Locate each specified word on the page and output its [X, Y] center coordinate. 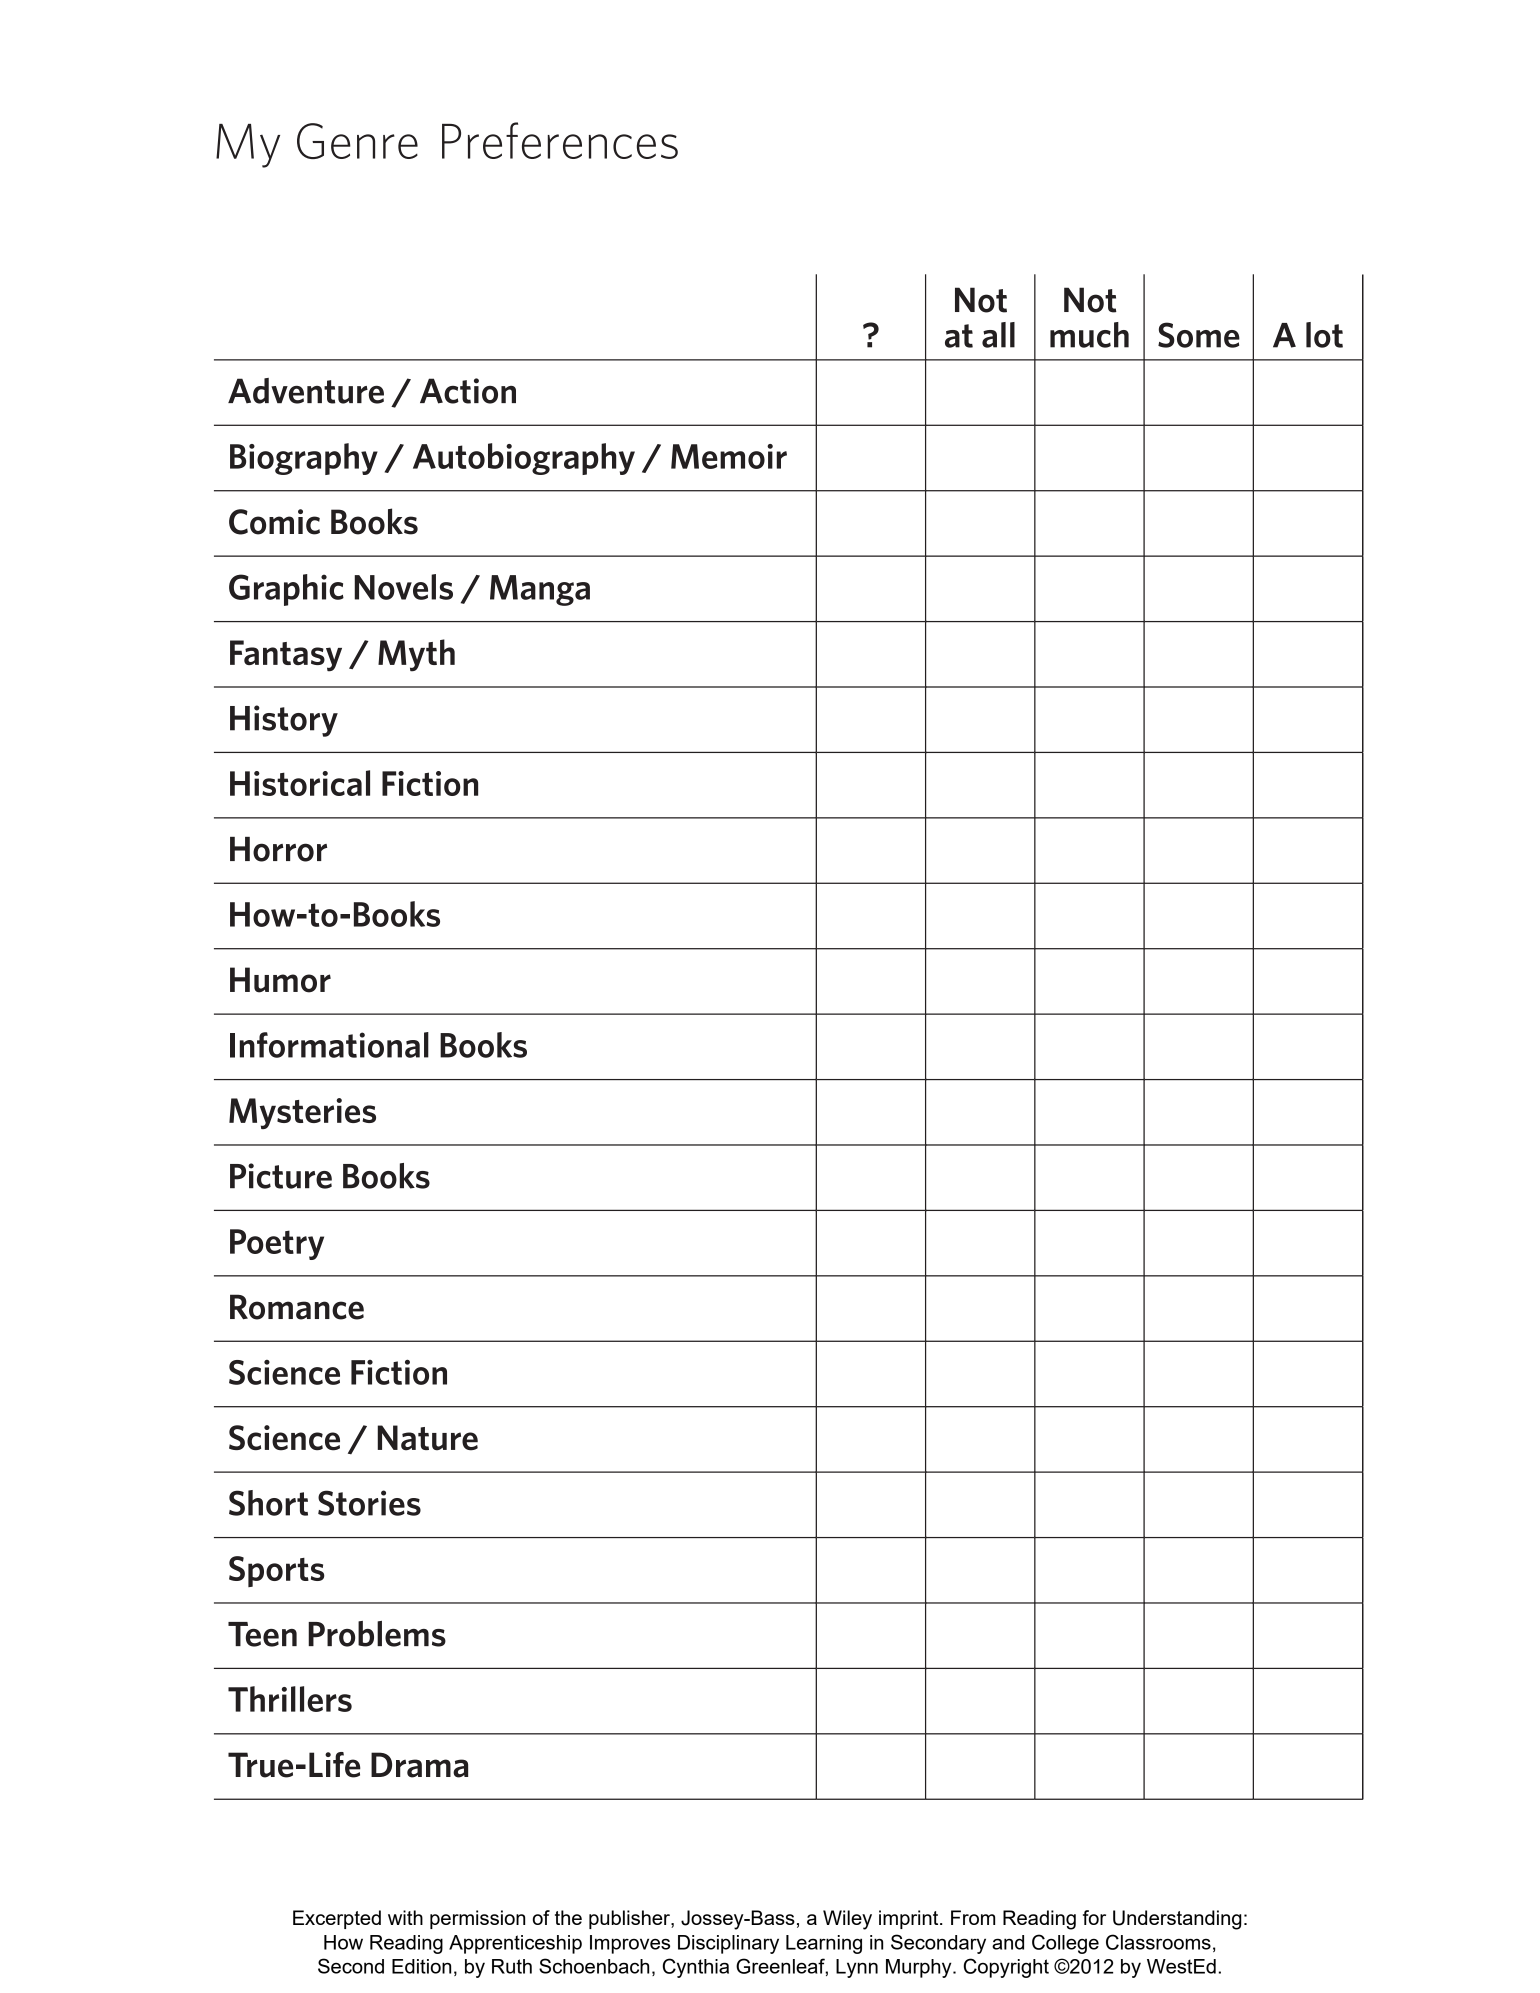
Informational [329, 1045]
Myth [416, 655]
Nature [427, 1438]
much [1089, 335]
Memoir [729, 456]
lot [1324, 335]
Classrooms [1158, 1942]
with [405, 1917]
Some [1199, 335]
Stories [369, 1503]
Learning [824, 1944]
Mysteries [302, 1113]
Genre [357, 141]
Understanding [1177, 1920]
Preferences [560, 140]
